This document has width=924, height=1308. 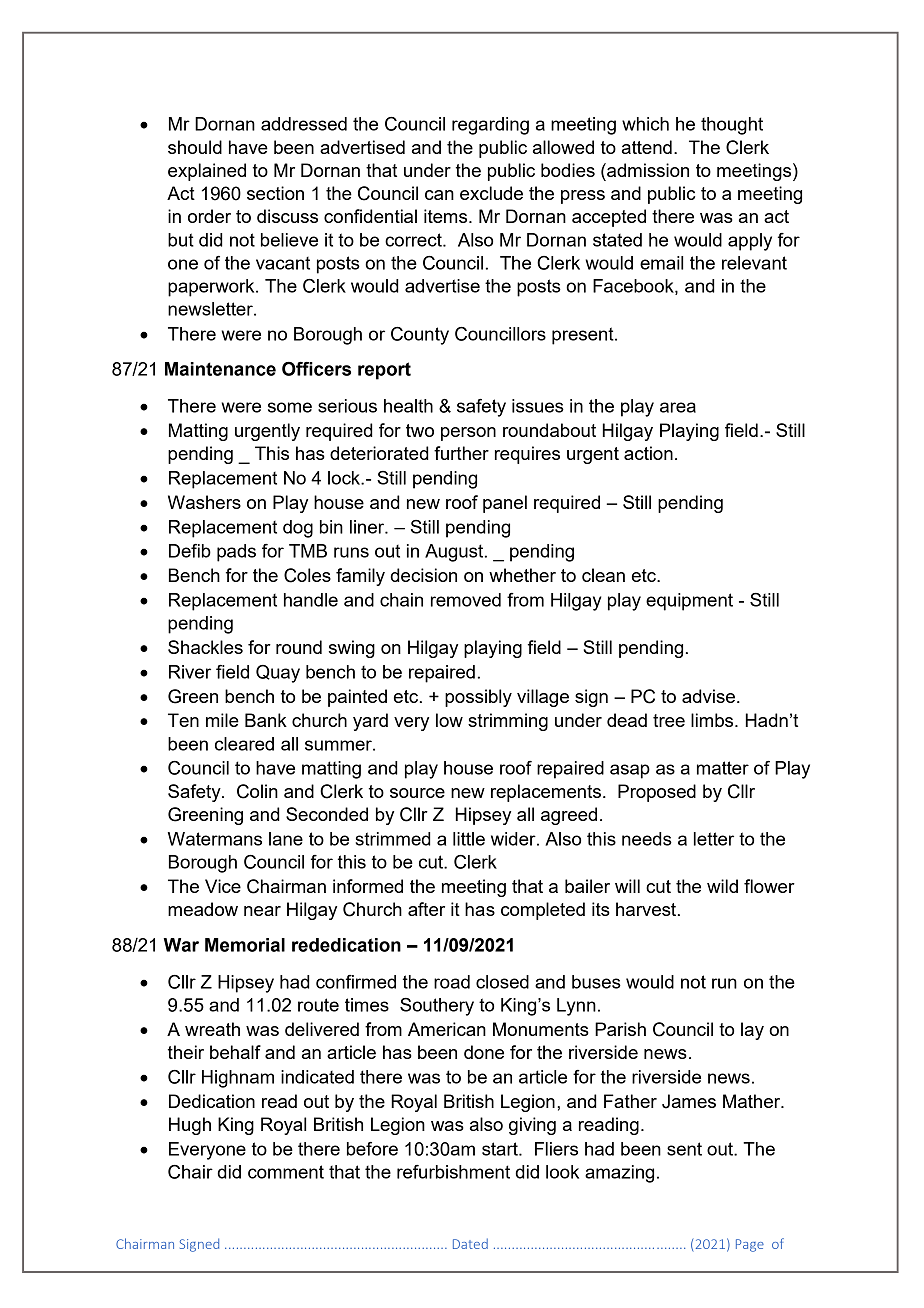 What do you see at coordinates (275, 193) in the document?
I see `section` at bounding box center [275, 193].
